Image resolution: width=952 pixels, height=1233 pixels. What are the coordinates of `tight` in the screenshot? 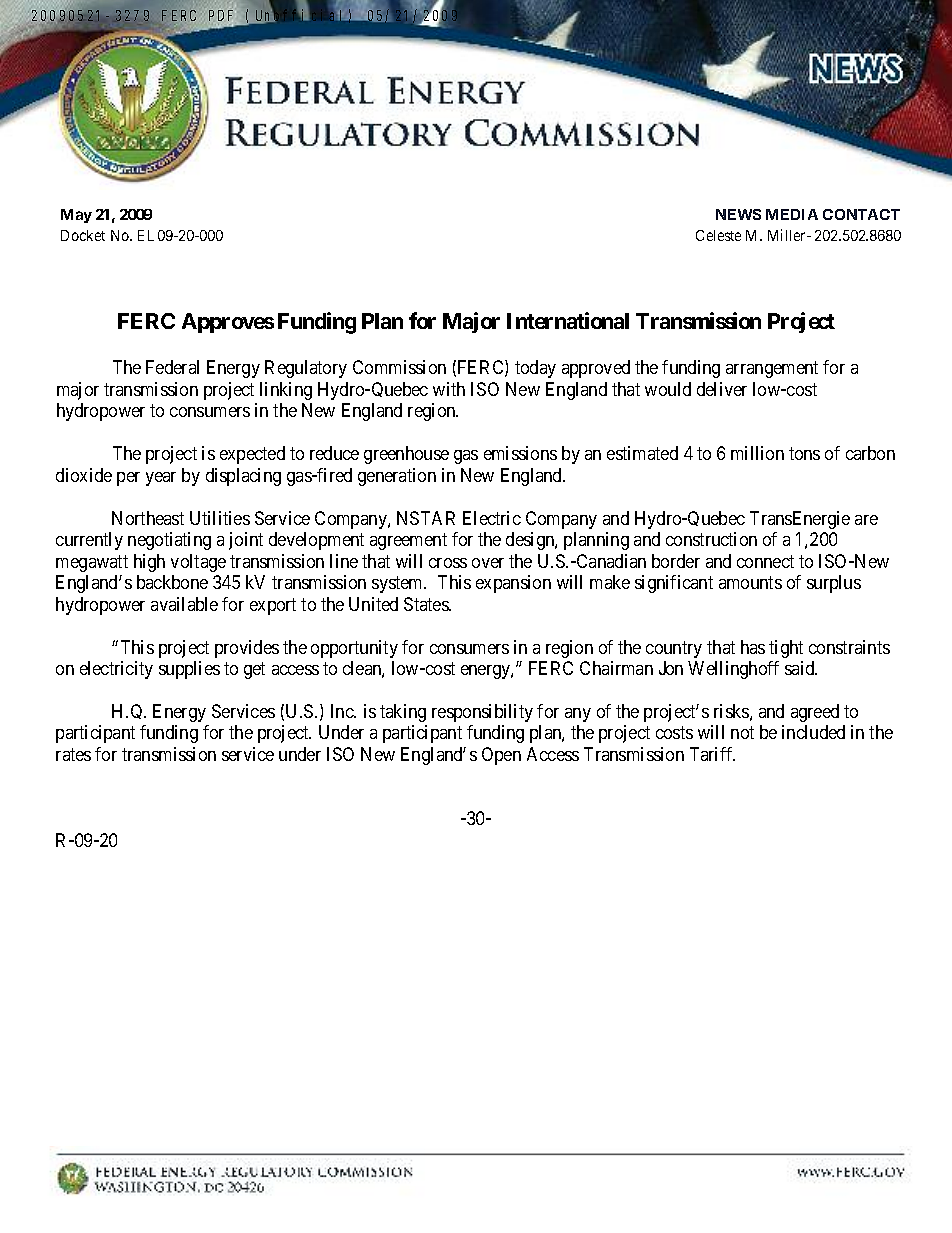 It's located at (786, 649).
